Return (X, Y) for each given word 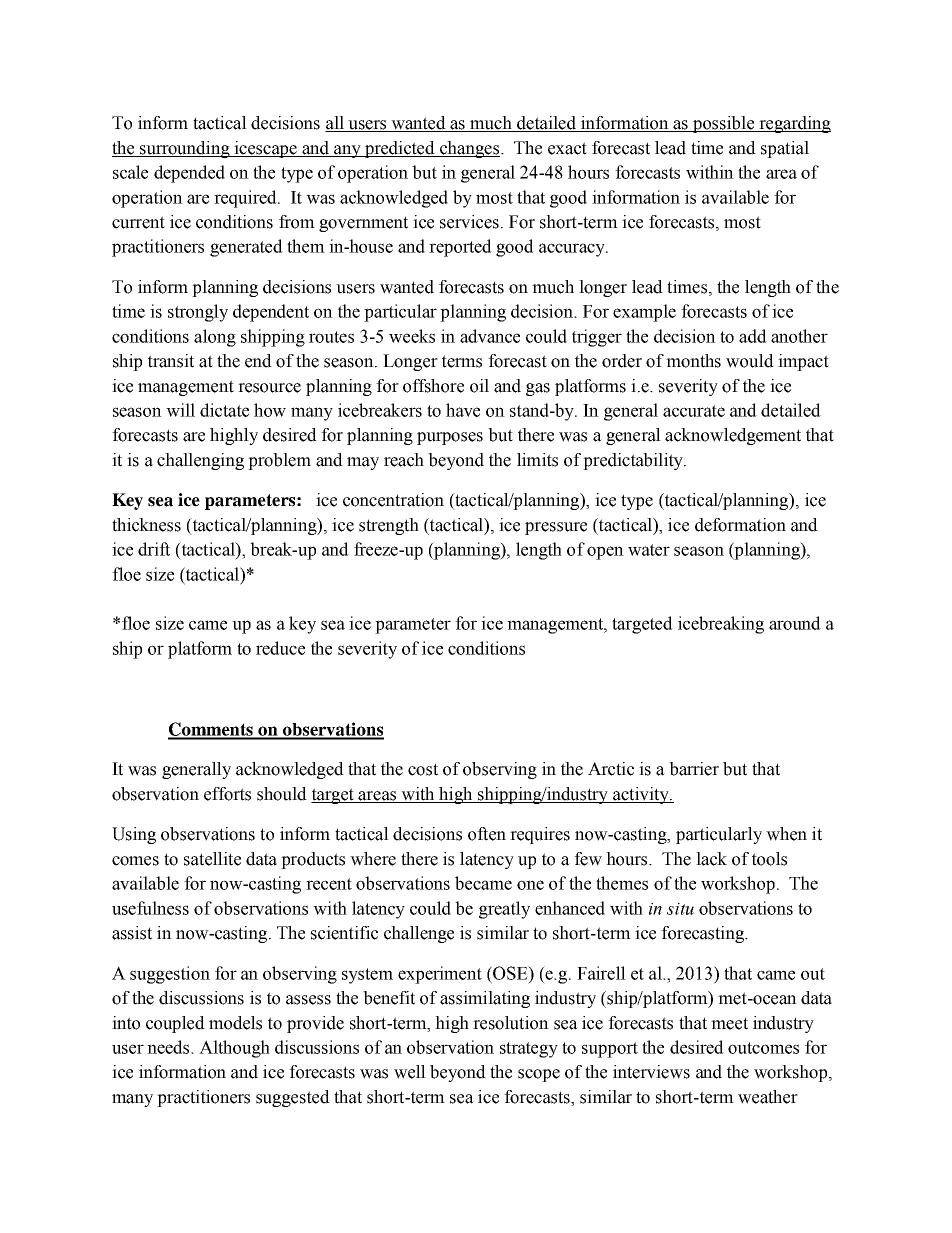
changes (469, 149)
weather (768, 1097)
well (410, 1072)
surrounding (185, 149)
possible (724, 124)
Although (234, 1049)
